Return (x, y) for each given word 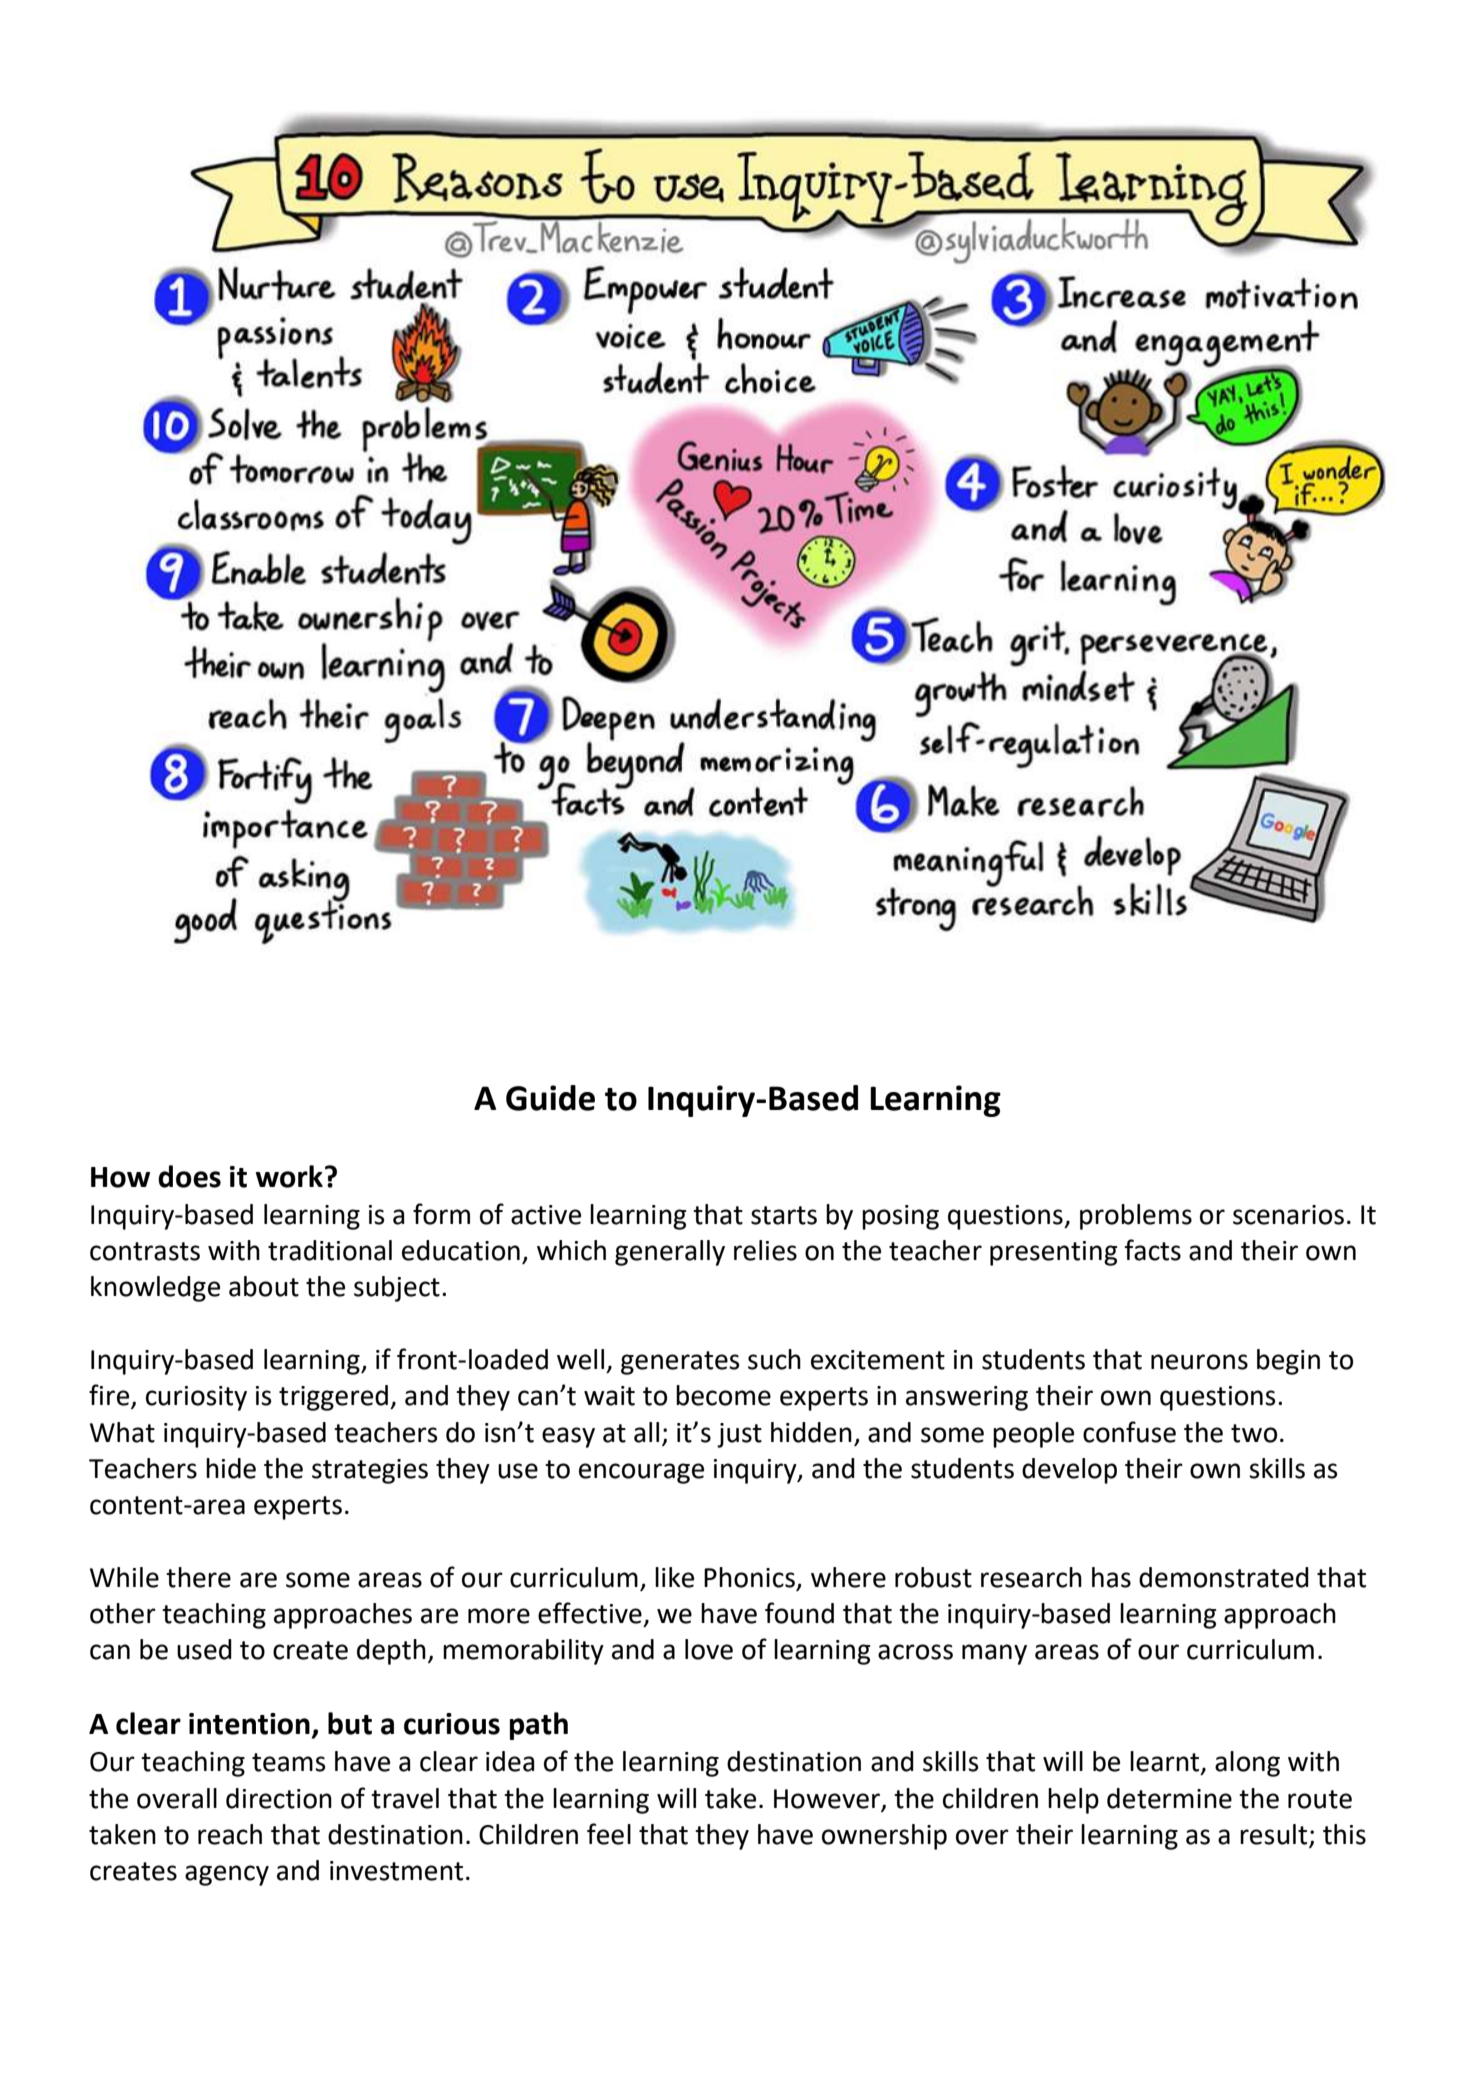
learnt (1166, 1762)
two (1254, 1433)
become (723, 1395)
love (709, 1649)
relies (765, 1250)
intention (249, 1724)
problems (1136, 1217)
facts (1152, 1250)
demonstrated (1224, 1577)
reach (230, 1834)
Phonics (750, 1578)
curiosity (196, 1398)
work (289, 1176)
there (198, 1577)
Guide (550, 1098)
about (264, 1286)
